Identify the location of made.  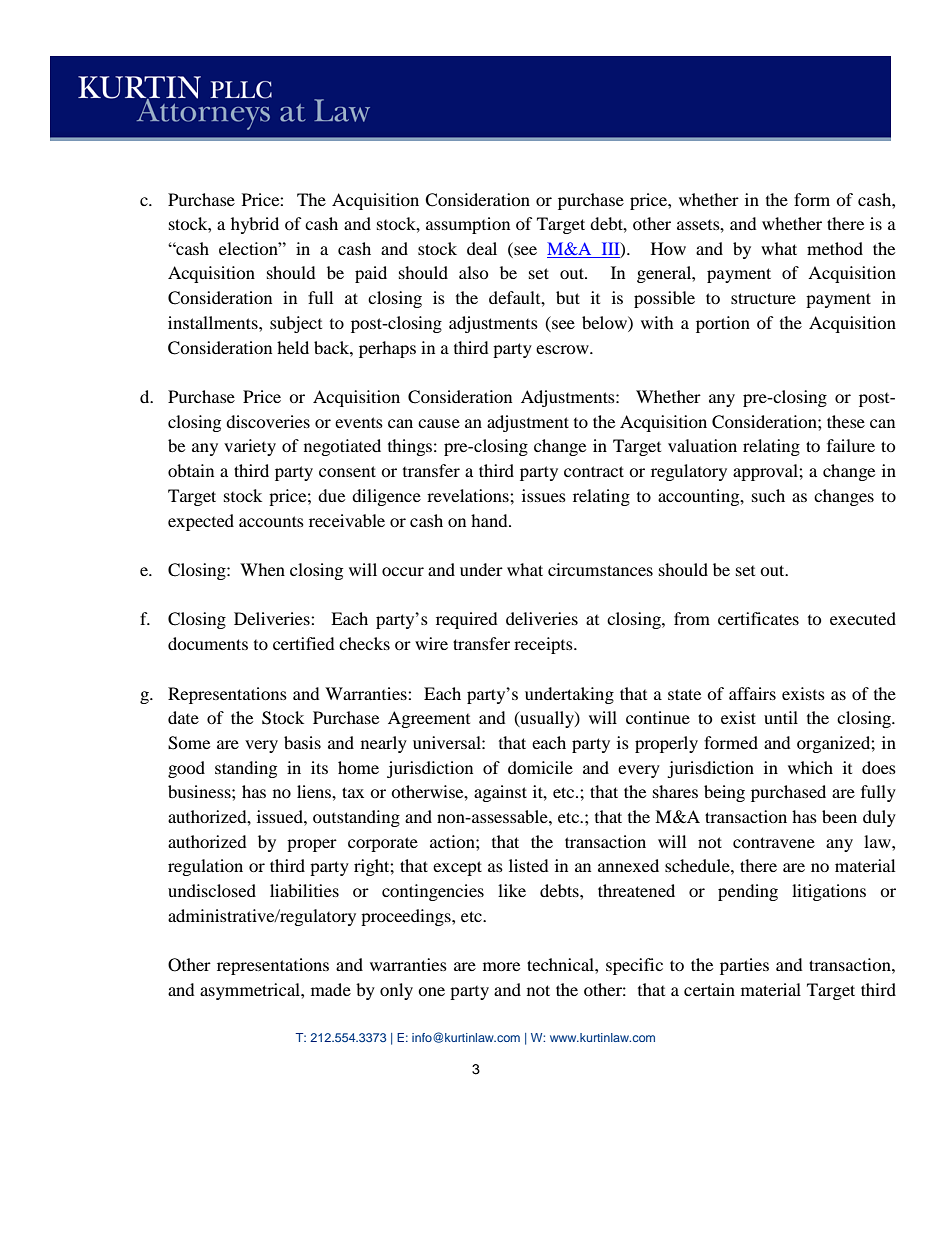
(331, 989).
